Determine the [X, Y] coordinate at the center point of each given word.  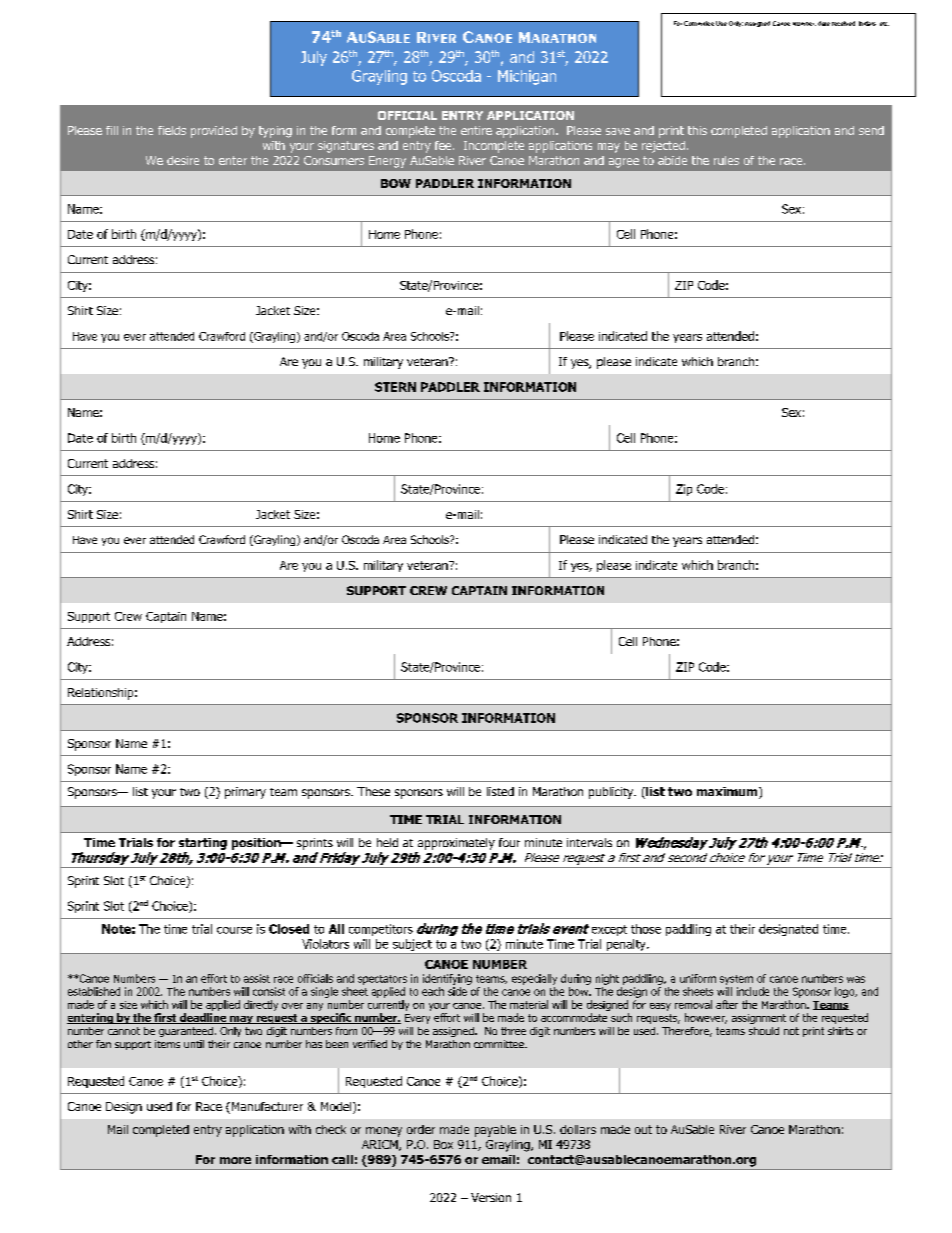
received [843, 23]
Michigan [527, 77]
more [235, 1160]
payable [495, 1131]
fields [172, 130]
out [643, 1129]
